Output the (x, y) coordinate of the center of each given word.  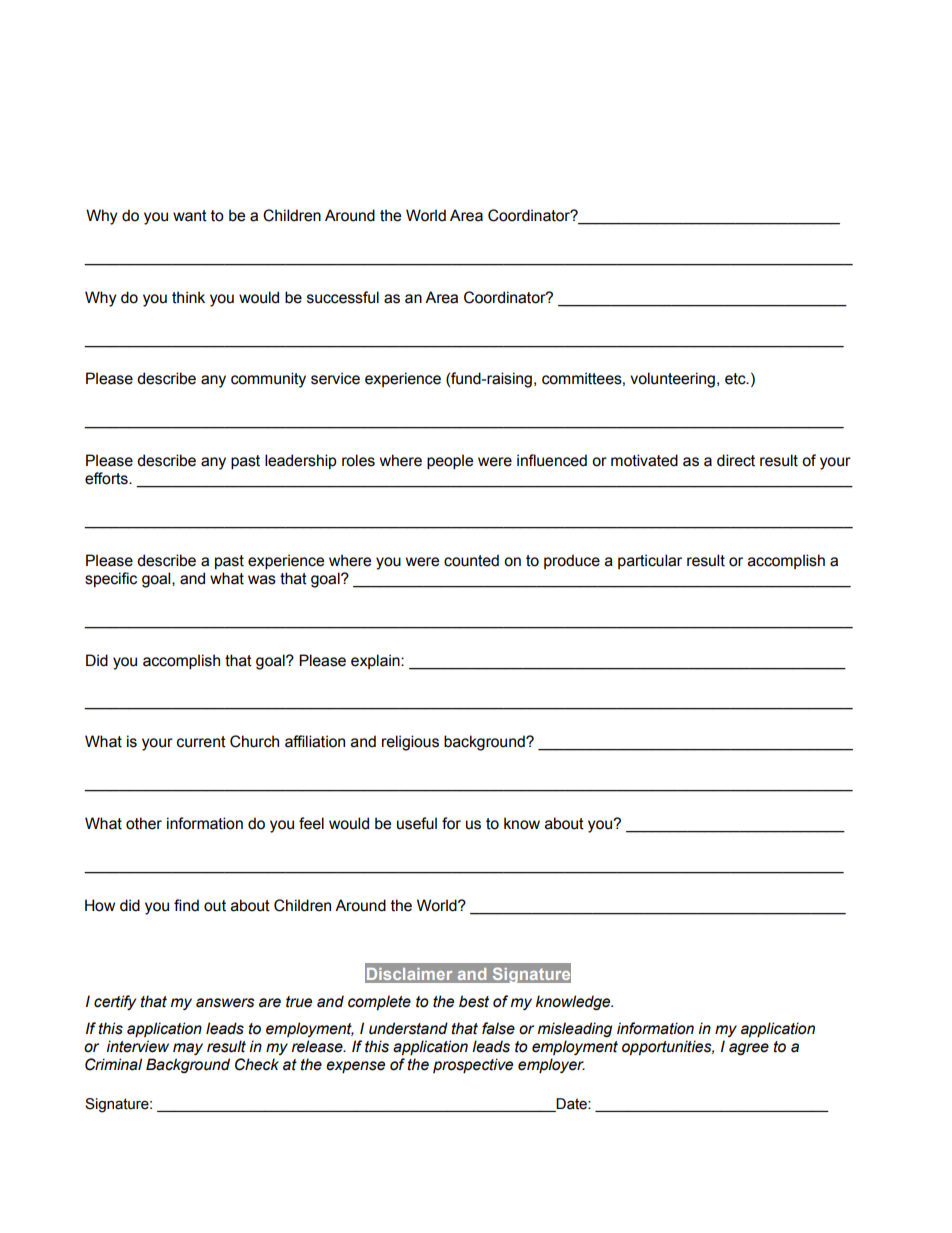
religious (410, 743)
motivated (644, 460)
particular (650, 561)
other (144, 823)
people (450, 462)
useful (417, 823)
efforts (107, 478)
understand (408, 1028)
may (188, 1049)
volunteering (672, 380)
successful (343, 297)
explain (376, 661)
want (190, 216)
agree (749, 1049)
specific (111, 579)
